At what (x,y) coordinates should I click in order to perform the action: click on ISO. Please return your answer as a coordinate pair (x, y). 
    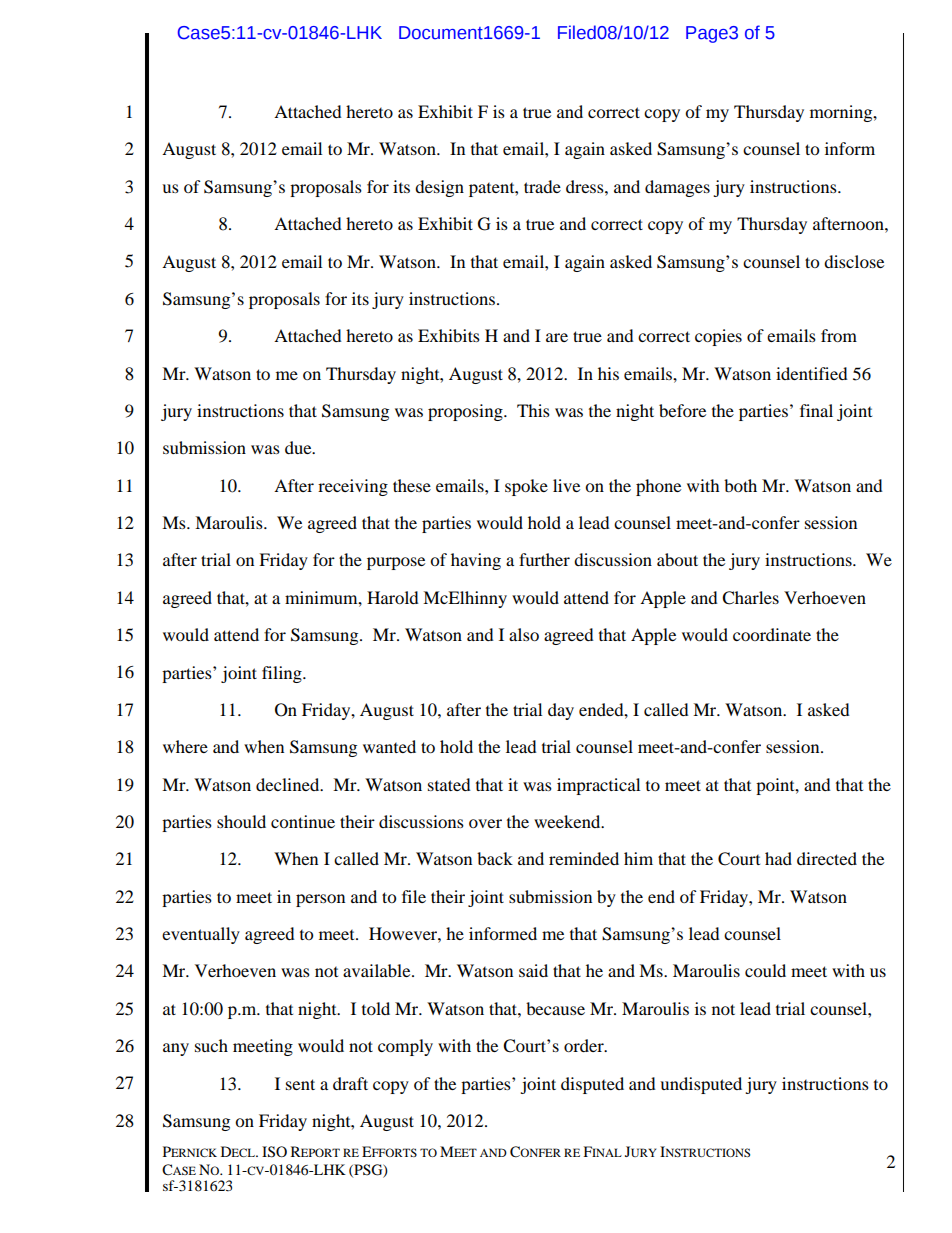
    Looking at the image, I should click on (274, 1152).
